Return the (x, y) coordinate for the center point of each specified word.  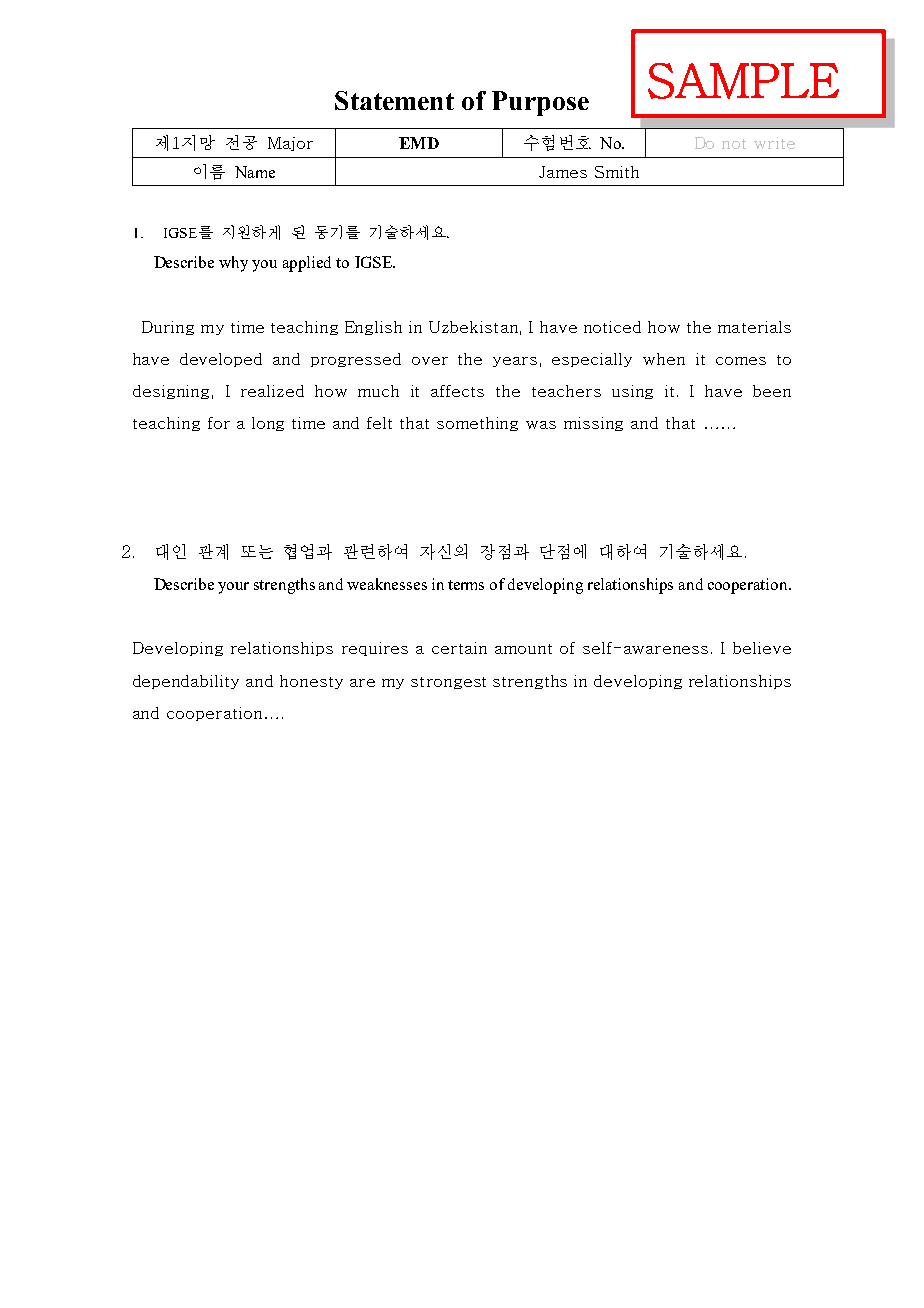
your (233, 588)
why (233, 264)
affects (457, 391)
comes (741, 361)
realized (272, 391)
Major (290, 144)
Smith (617, 172)
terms (466, 585)
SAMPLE (743, 81)
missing (593, 424)
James (563, 172)
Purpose (540, 103)
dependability (186, 682)
